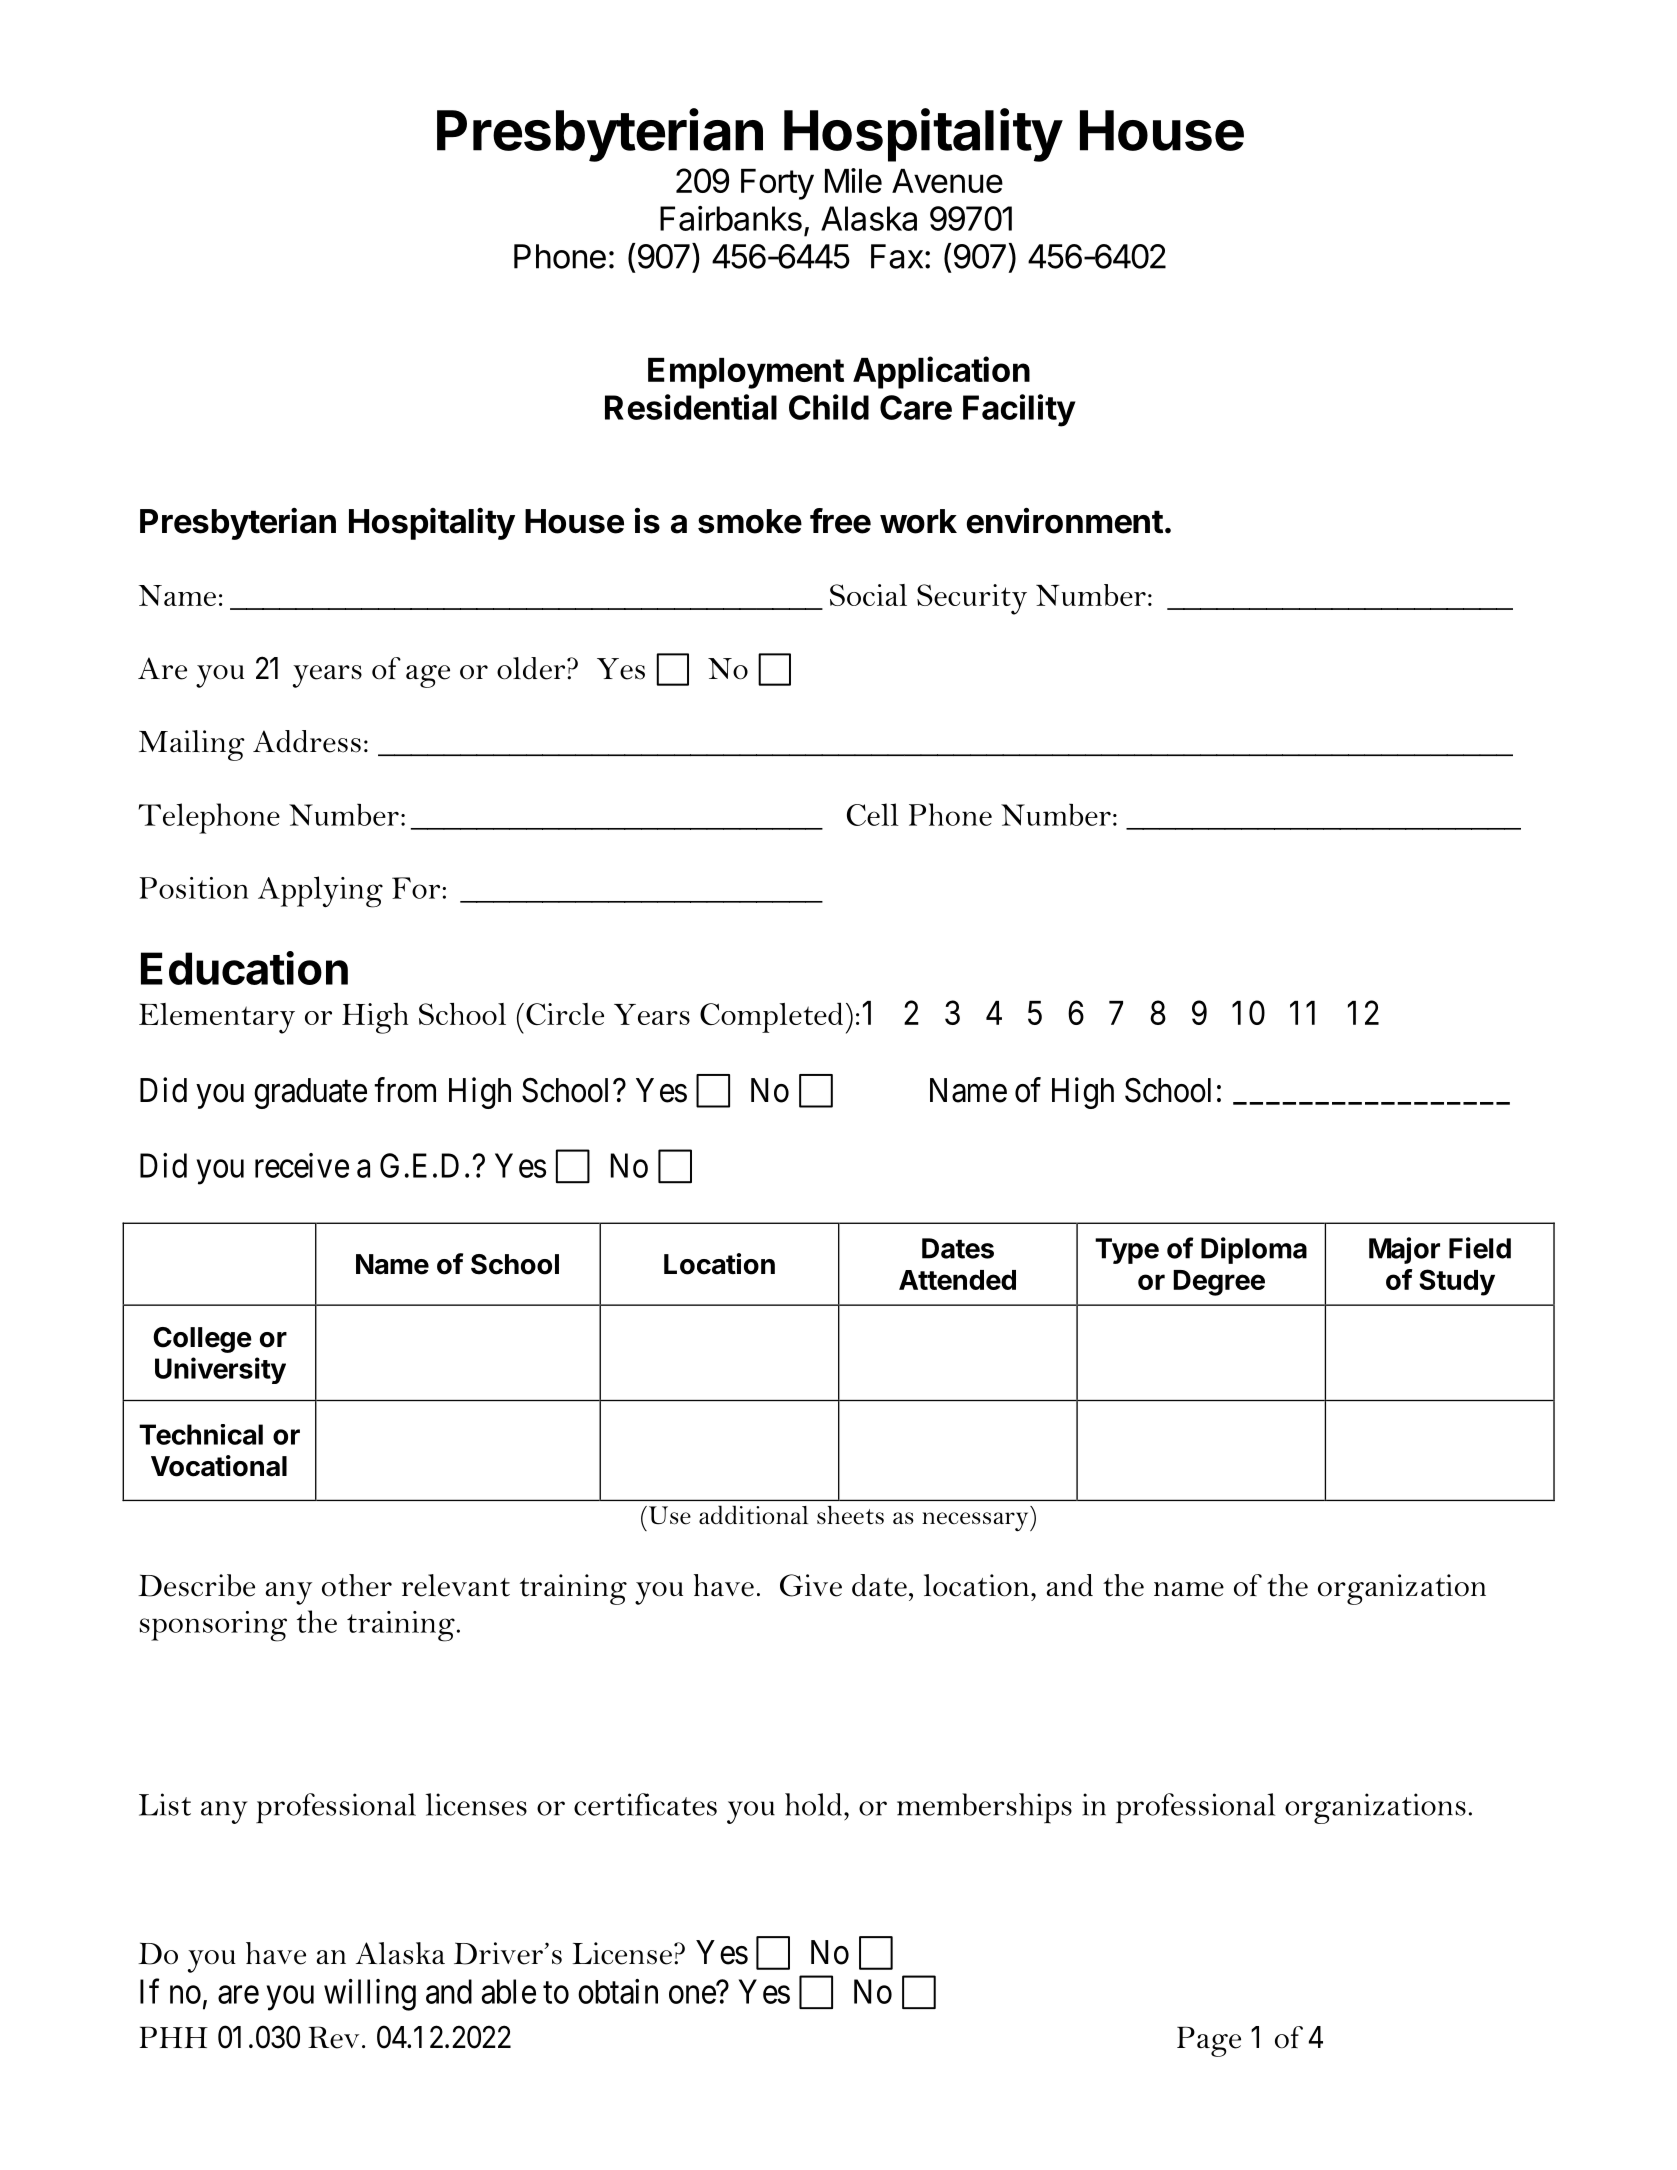 The height and width of the image is (2170, 1677). What do you see at coordinates (1065, 521) in the image?
I see `environment` at bounding box center [1065, 521].
